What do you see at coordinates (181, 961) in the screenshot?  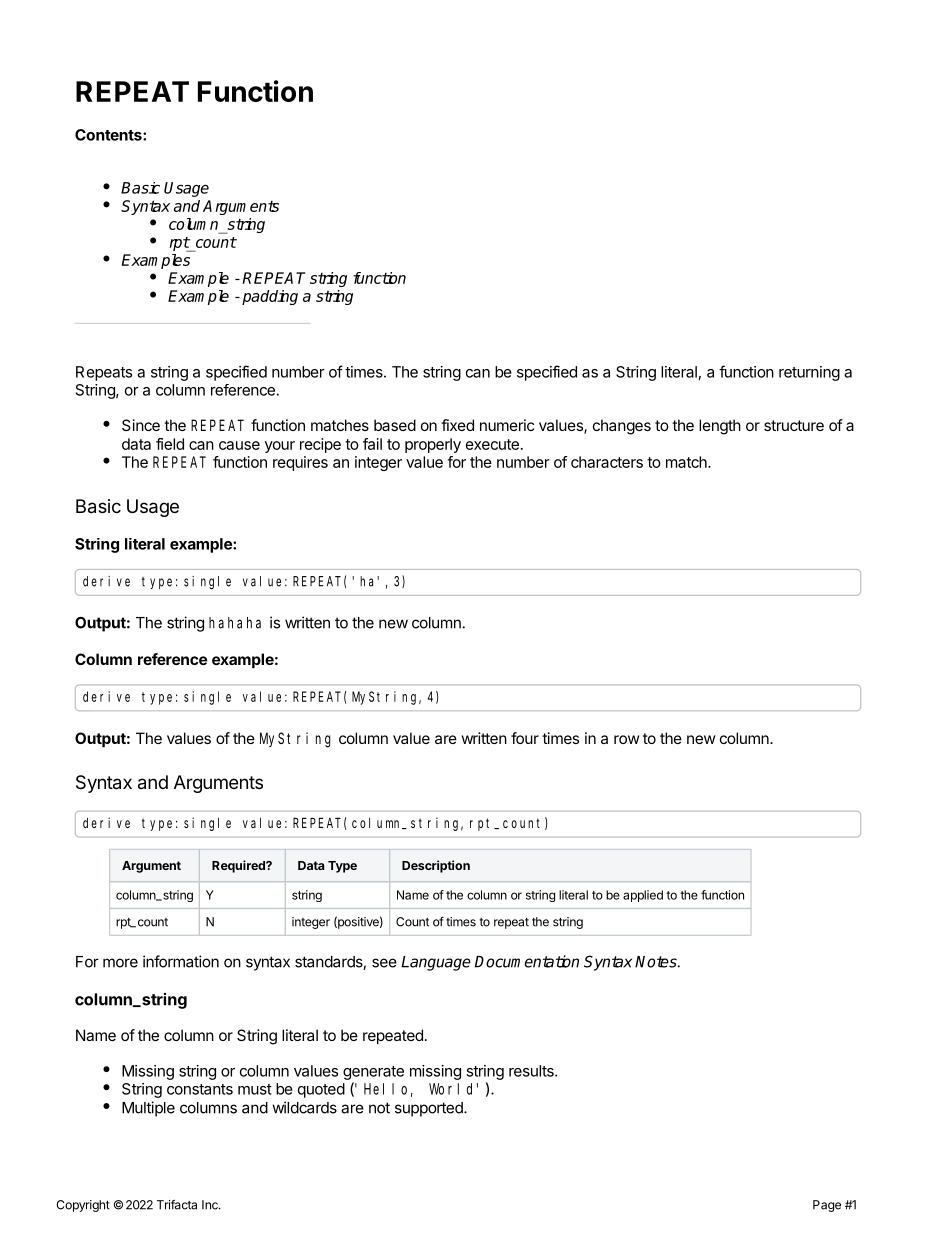 I see `information` at bounding box center [181, 961].
